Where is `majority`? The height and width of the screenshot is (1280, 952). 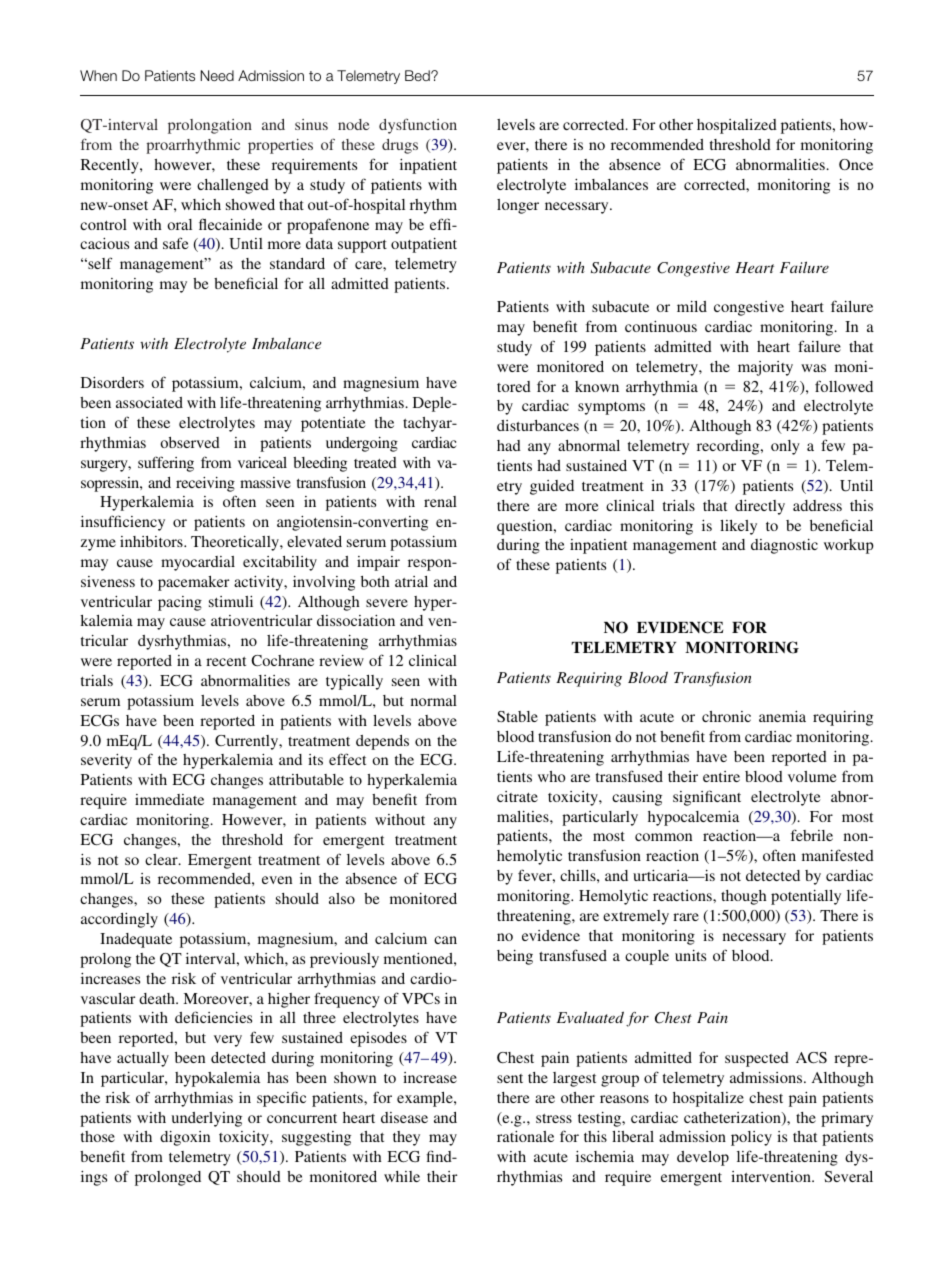
majority is located at coordinates (765, 368).
